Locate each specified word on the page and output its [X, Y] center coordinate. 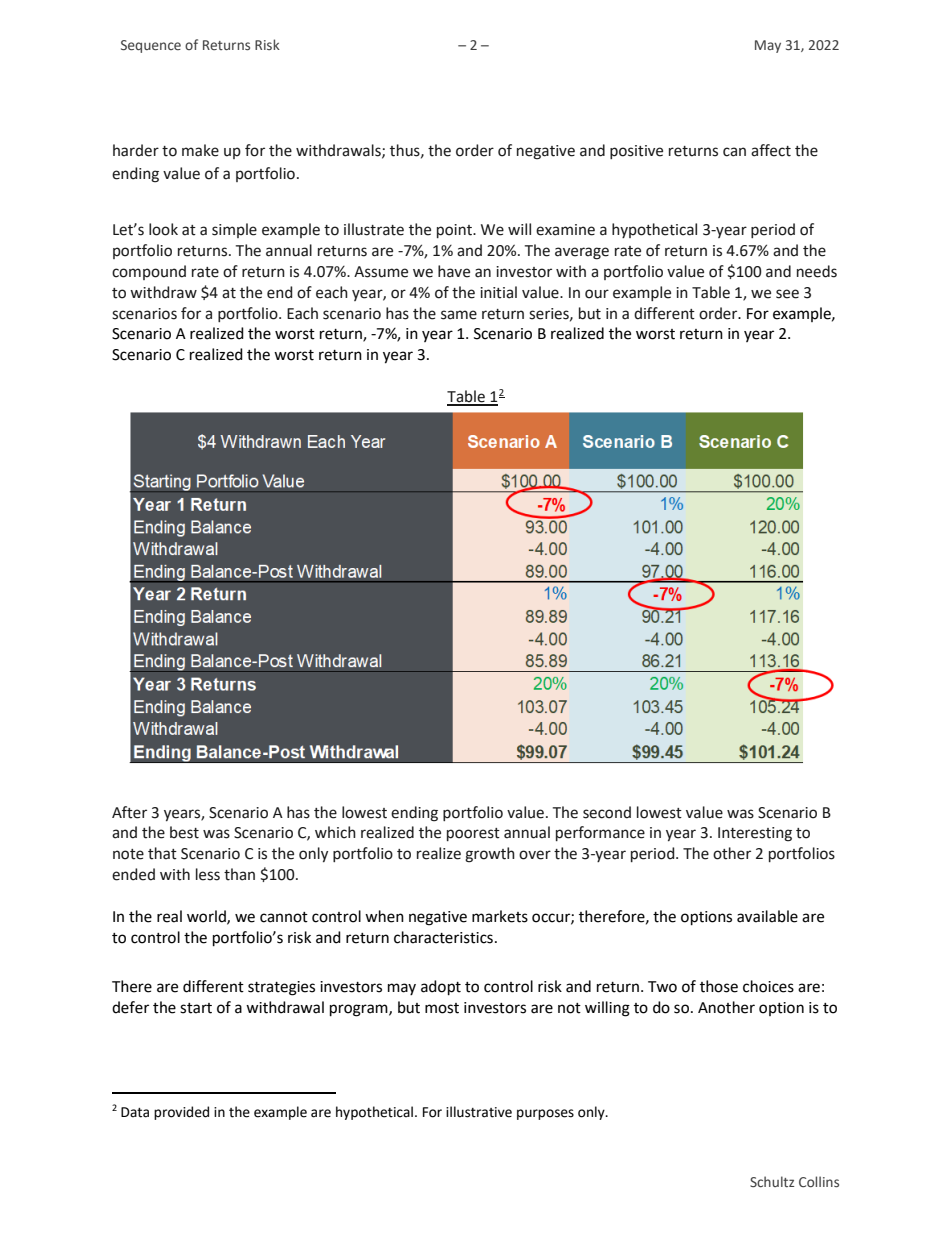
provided [181, 1113]
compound [149, 272]
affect [771, 150]
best [184, 832]
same [459, 315]
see [787, 294]
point [455, 231]
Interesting [755, 834]
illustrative [479, 1112]
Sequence [151, 46]
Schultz [772, 1181]
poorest [473, 834]
